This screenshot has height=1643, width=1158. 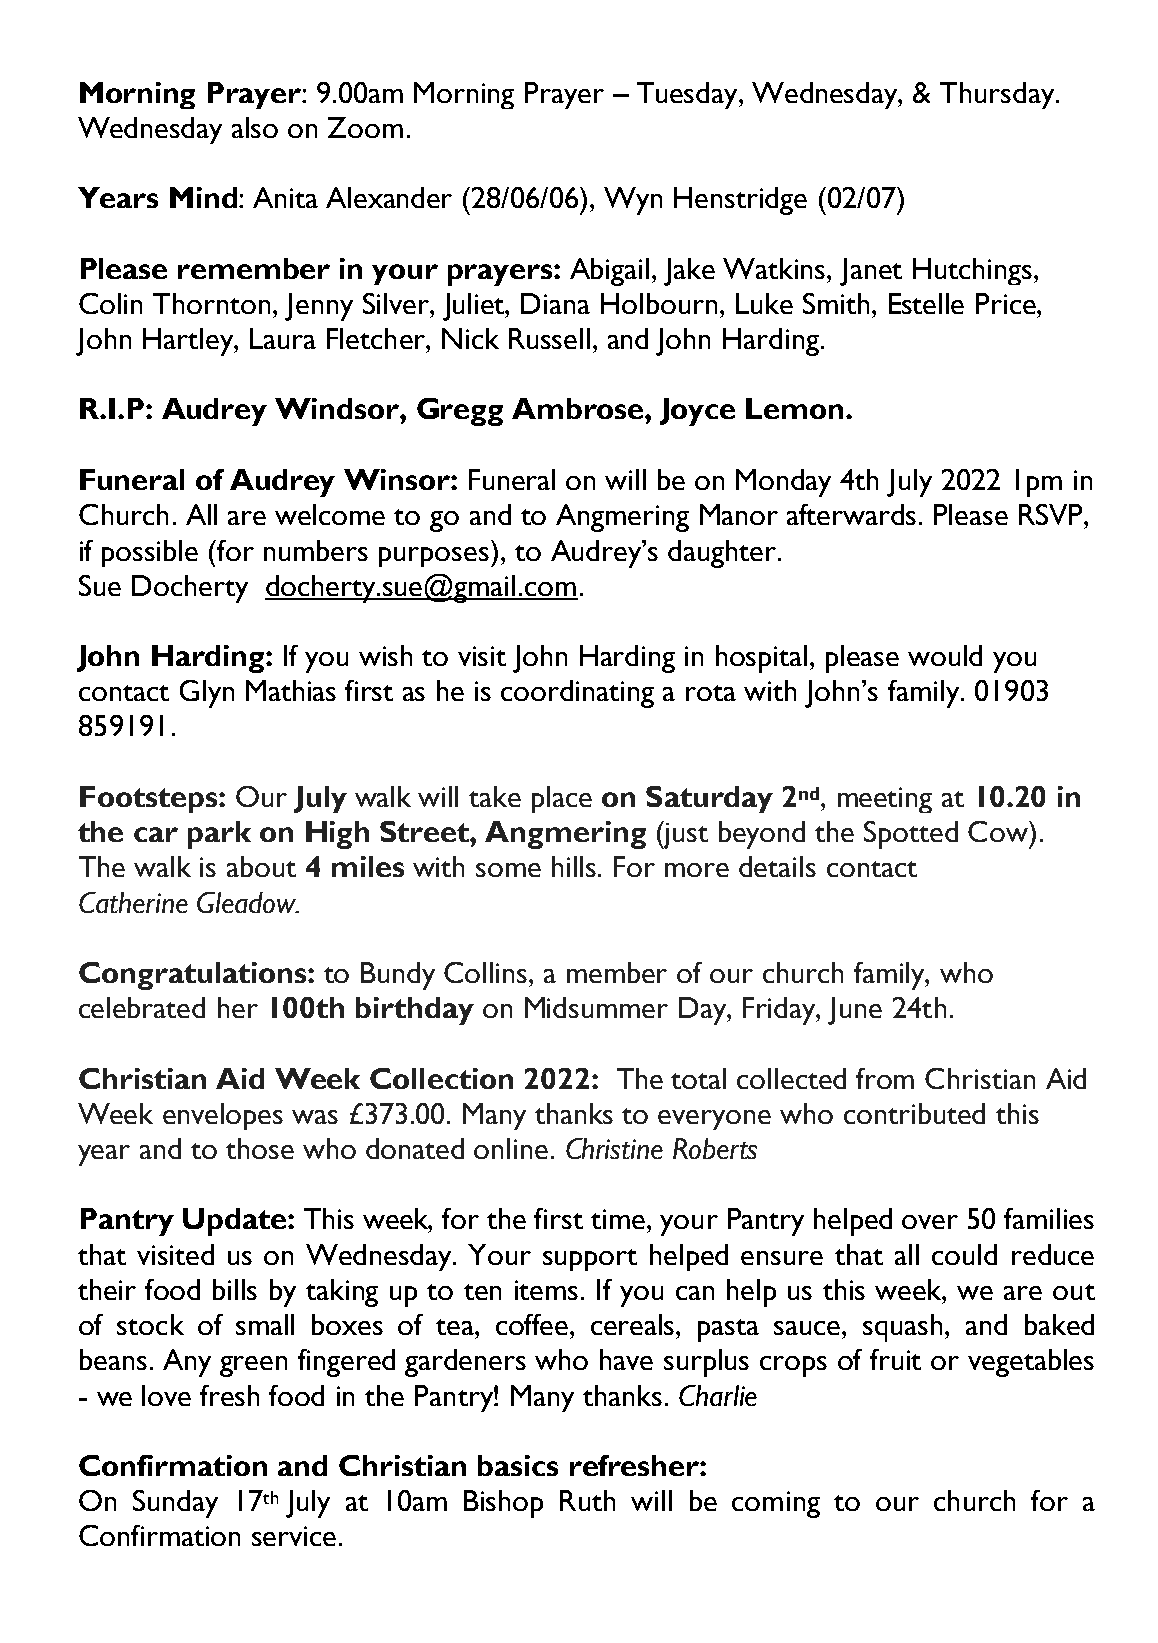 What do you see at coordinates (175, 1504) in the screenshot?
I see `Sunday` at bounding box center [175, 1504].
